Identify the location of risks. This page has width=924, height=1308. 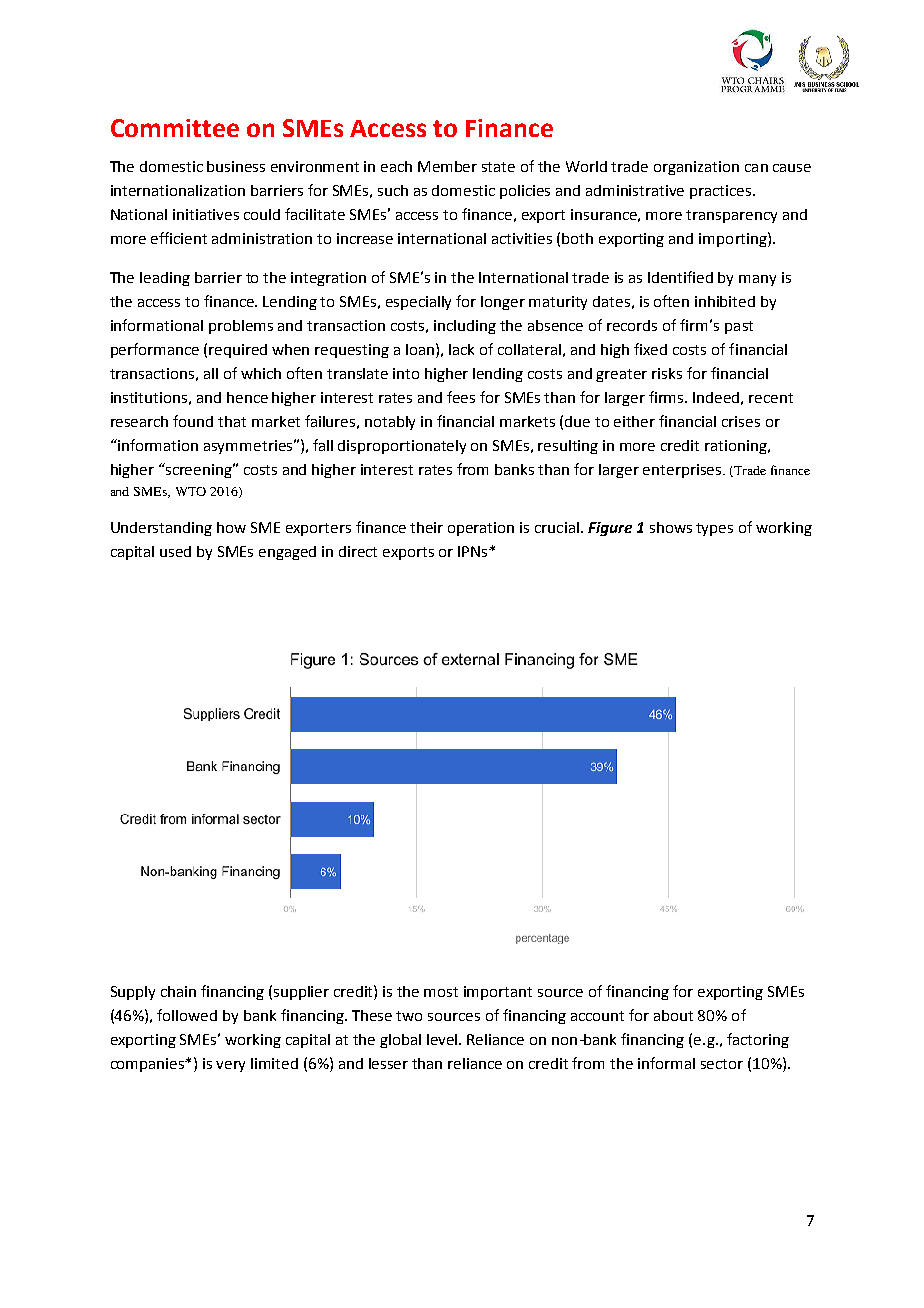
(667, 373).
